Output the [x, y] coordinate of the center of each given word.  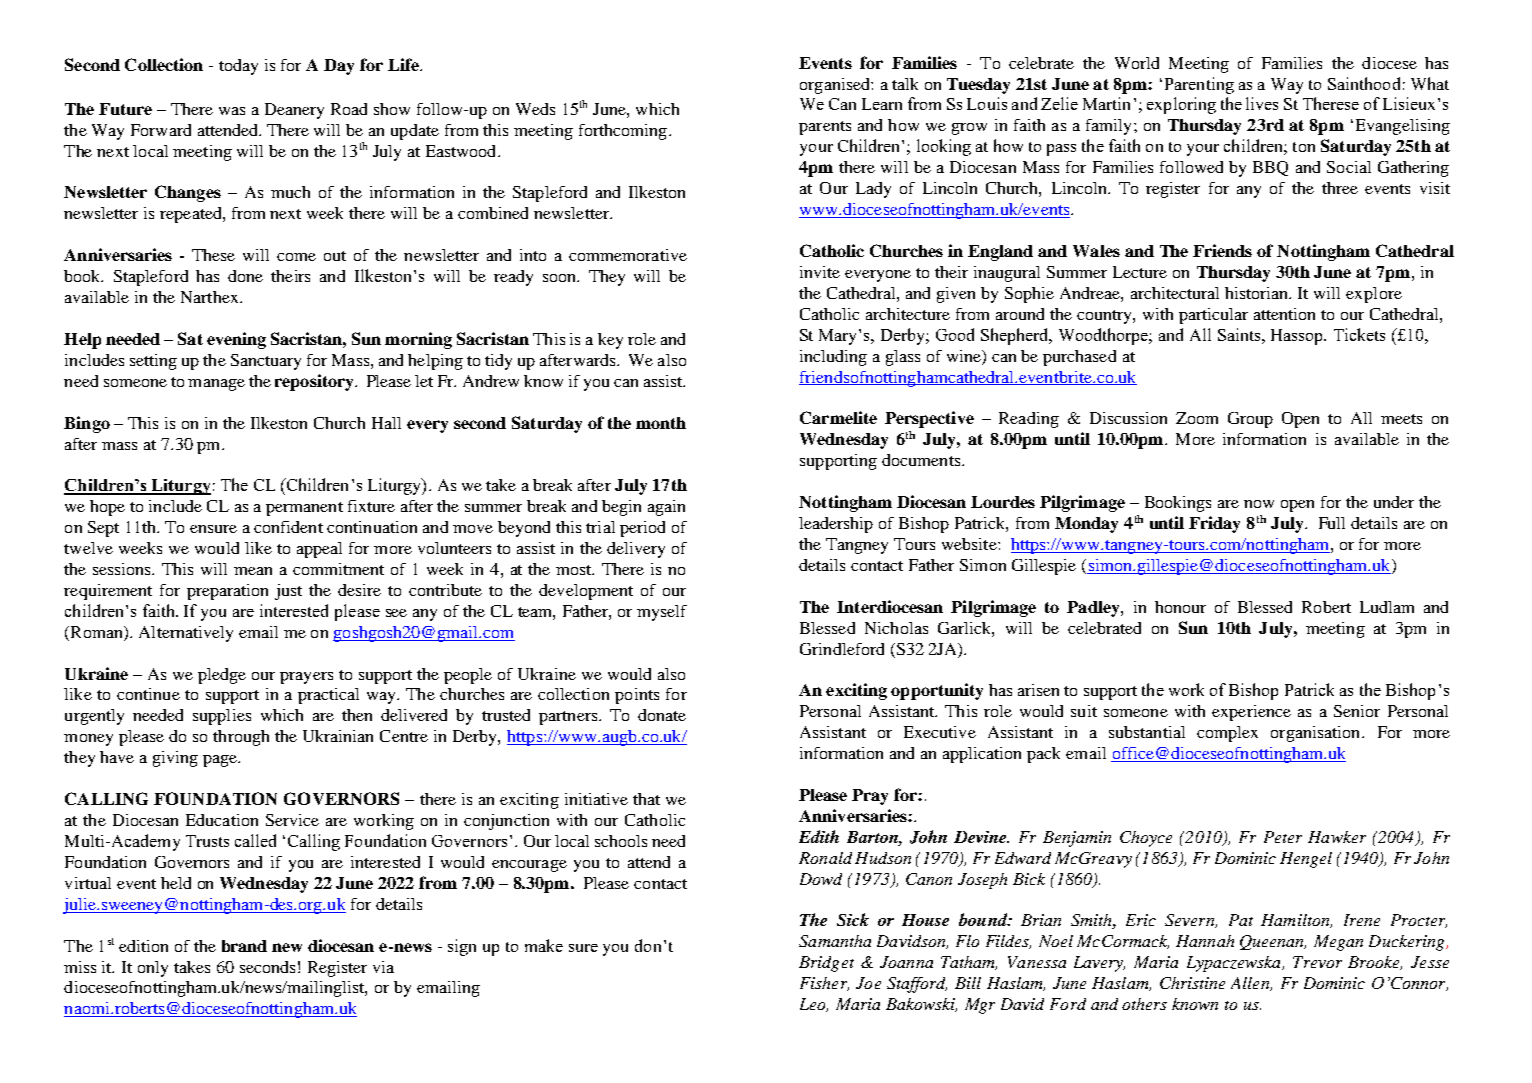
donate [662, 715]
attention [1284, 314]
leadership [836, 525]
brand [244, 946]
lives [1262, 103]
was [232, 111]
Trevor [1317, 962]
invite [820, 272]
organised [836, 86]
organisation [1315, 734]
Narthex [211, 297]
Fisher [824, 984]
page [221, 761]
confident [288, 527]
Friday [1214, 524]
